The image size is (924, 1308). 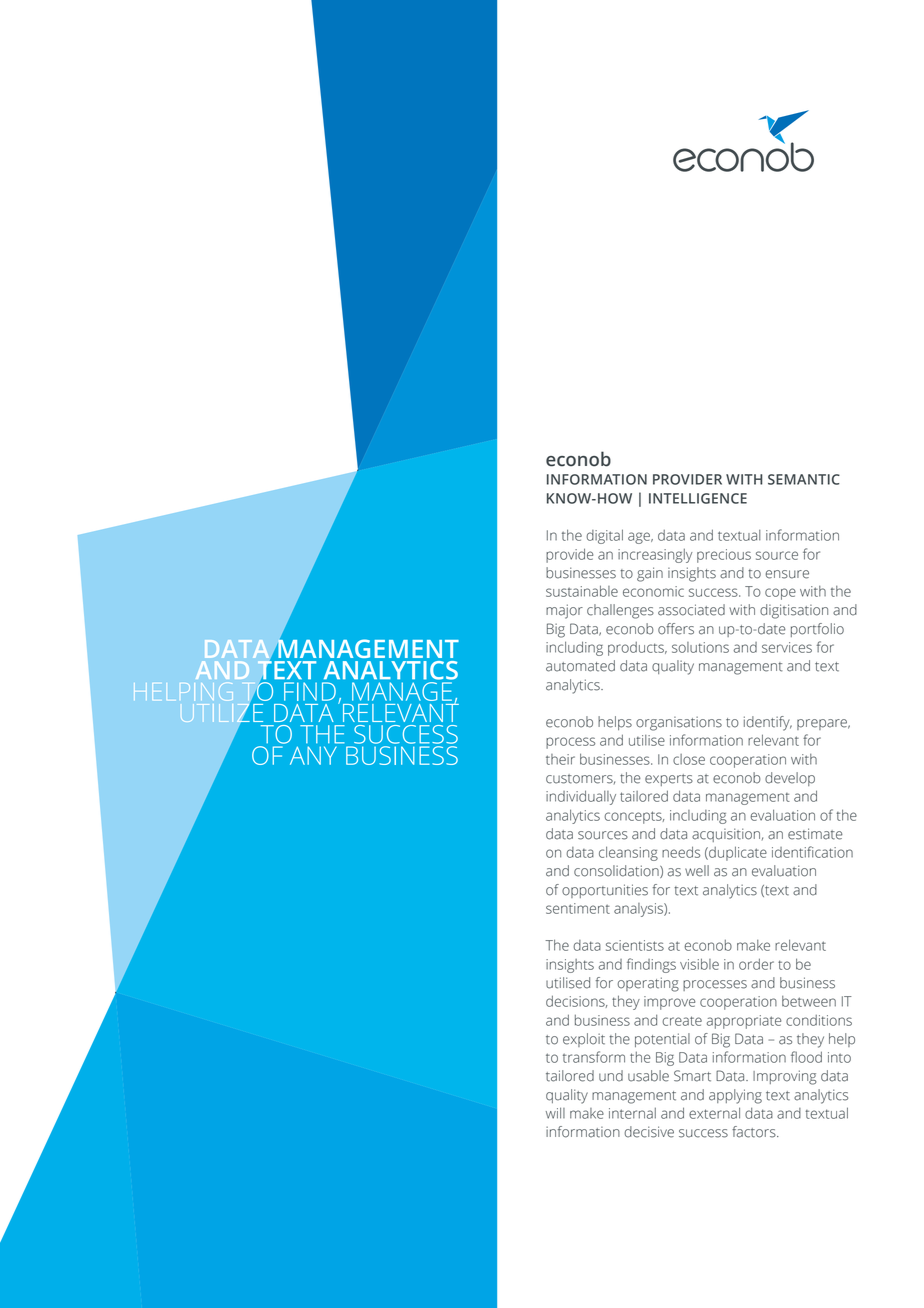 I want to click on their, so click(x=560, y=759).
